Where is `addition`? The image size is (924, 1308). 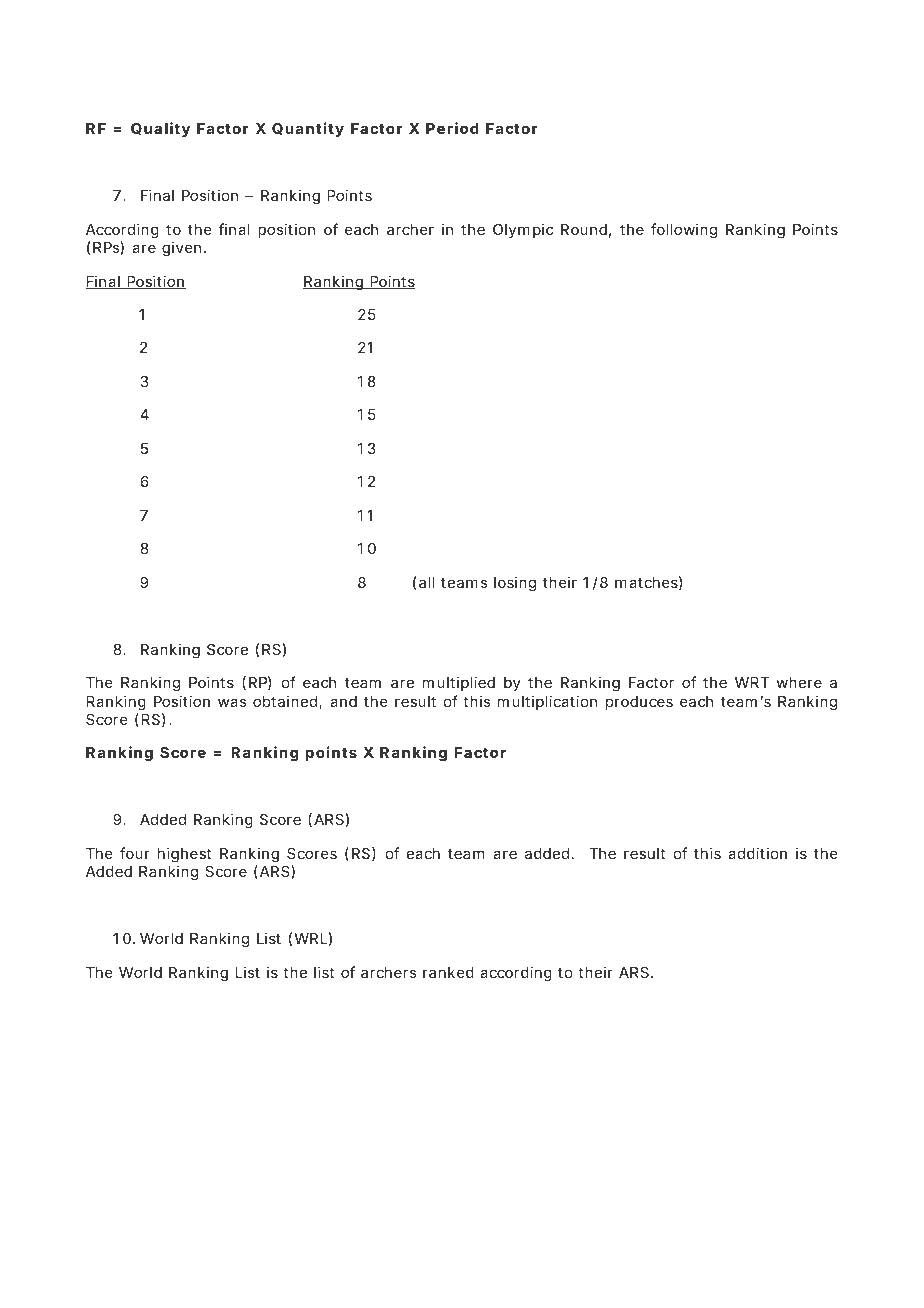 addition is located at coordinates (757, 853).
